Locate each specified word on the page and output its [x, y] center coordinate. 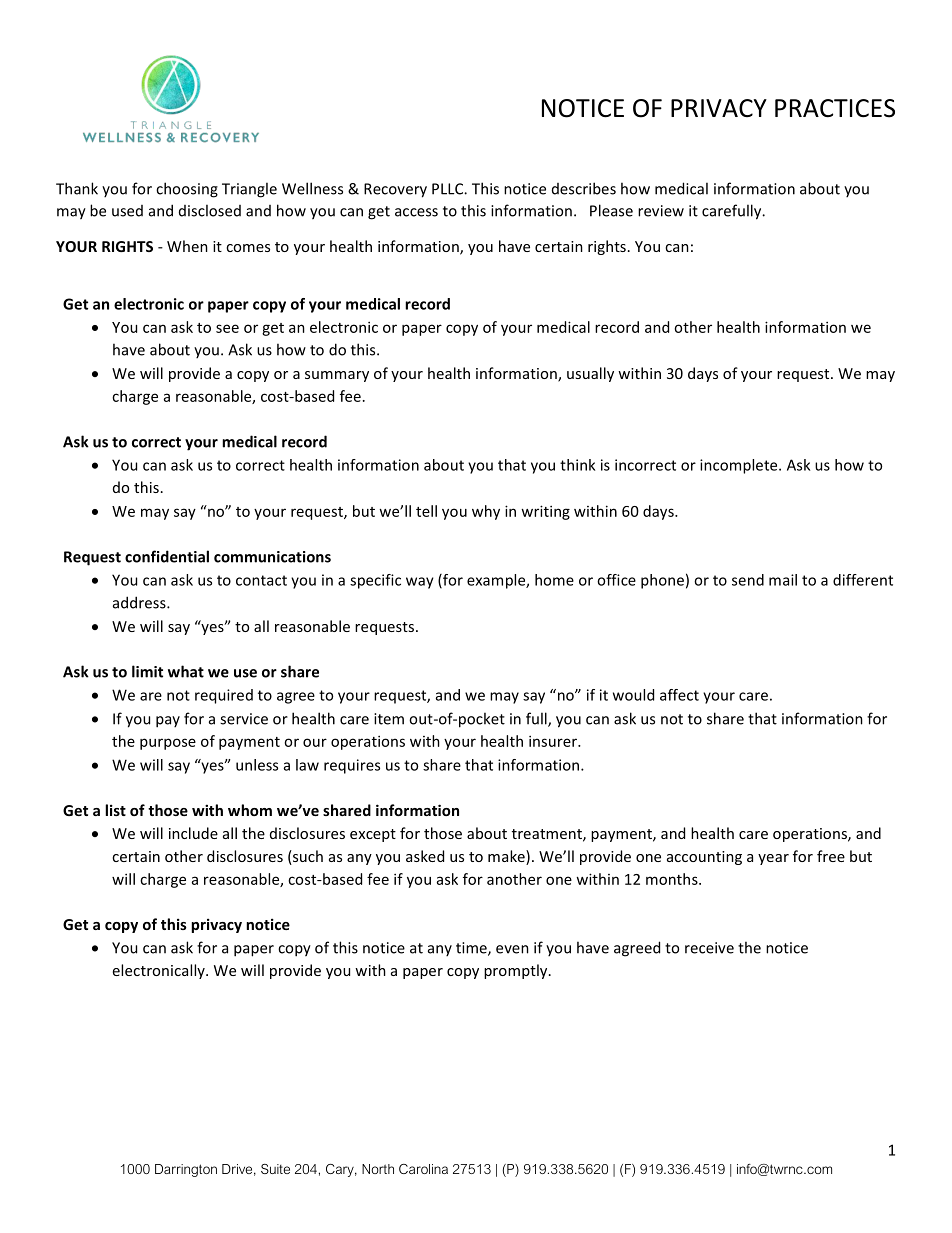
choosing [187, 190]
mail [783, 580]
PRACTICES [835, 108]
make [507, 857]
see [227, 328]
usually [590, 374]
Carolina [423, 1169]
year [773, 859]
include [193, 833]
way [420, 583]
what [186, 671]
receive [709, 948]
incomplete [740, 466]
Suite [275, 1169]
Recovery [395, 190]
